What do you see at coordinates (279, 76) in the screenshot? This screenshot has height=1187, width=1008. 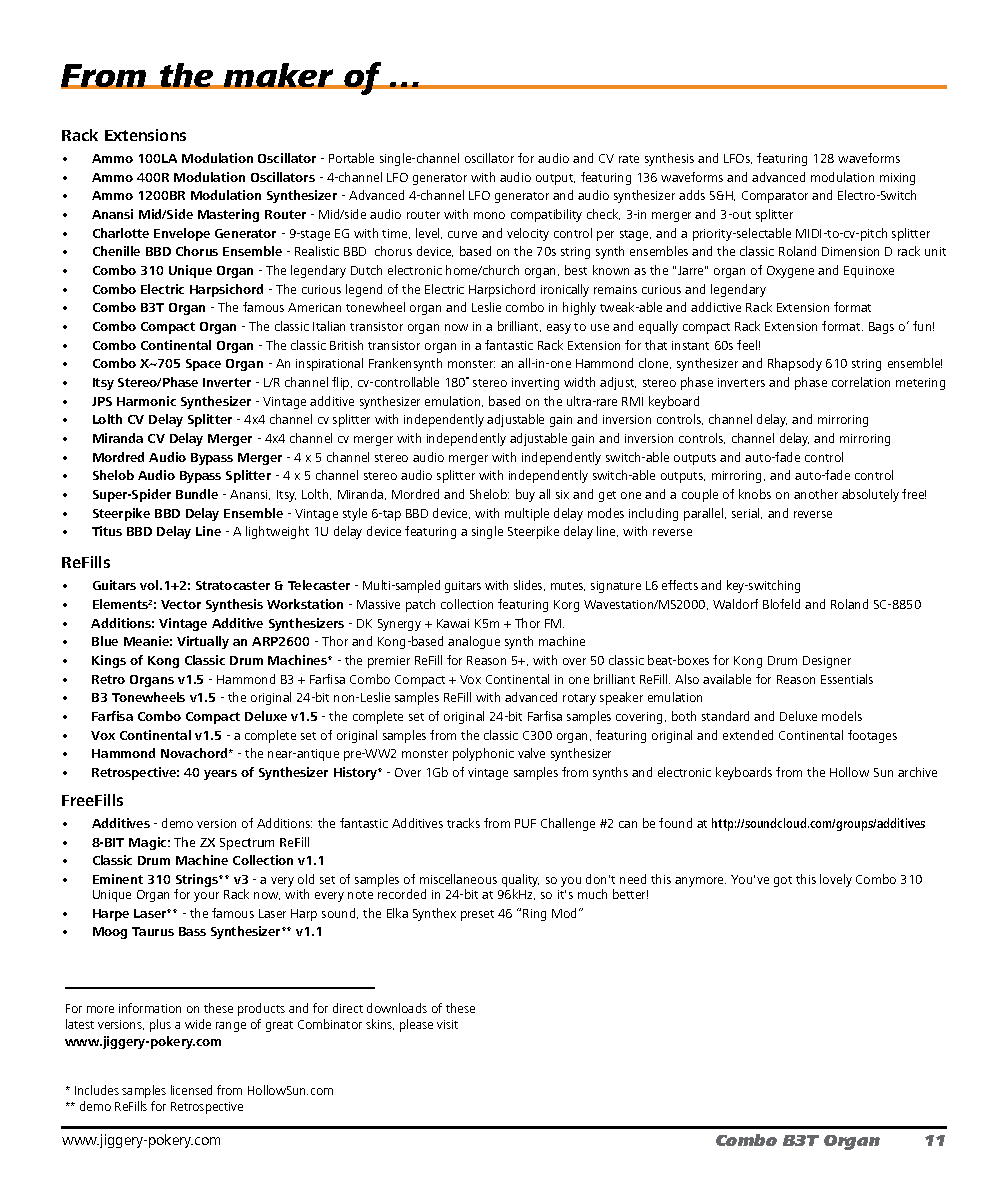 I see `maker` at bounding box center [279, 76].
